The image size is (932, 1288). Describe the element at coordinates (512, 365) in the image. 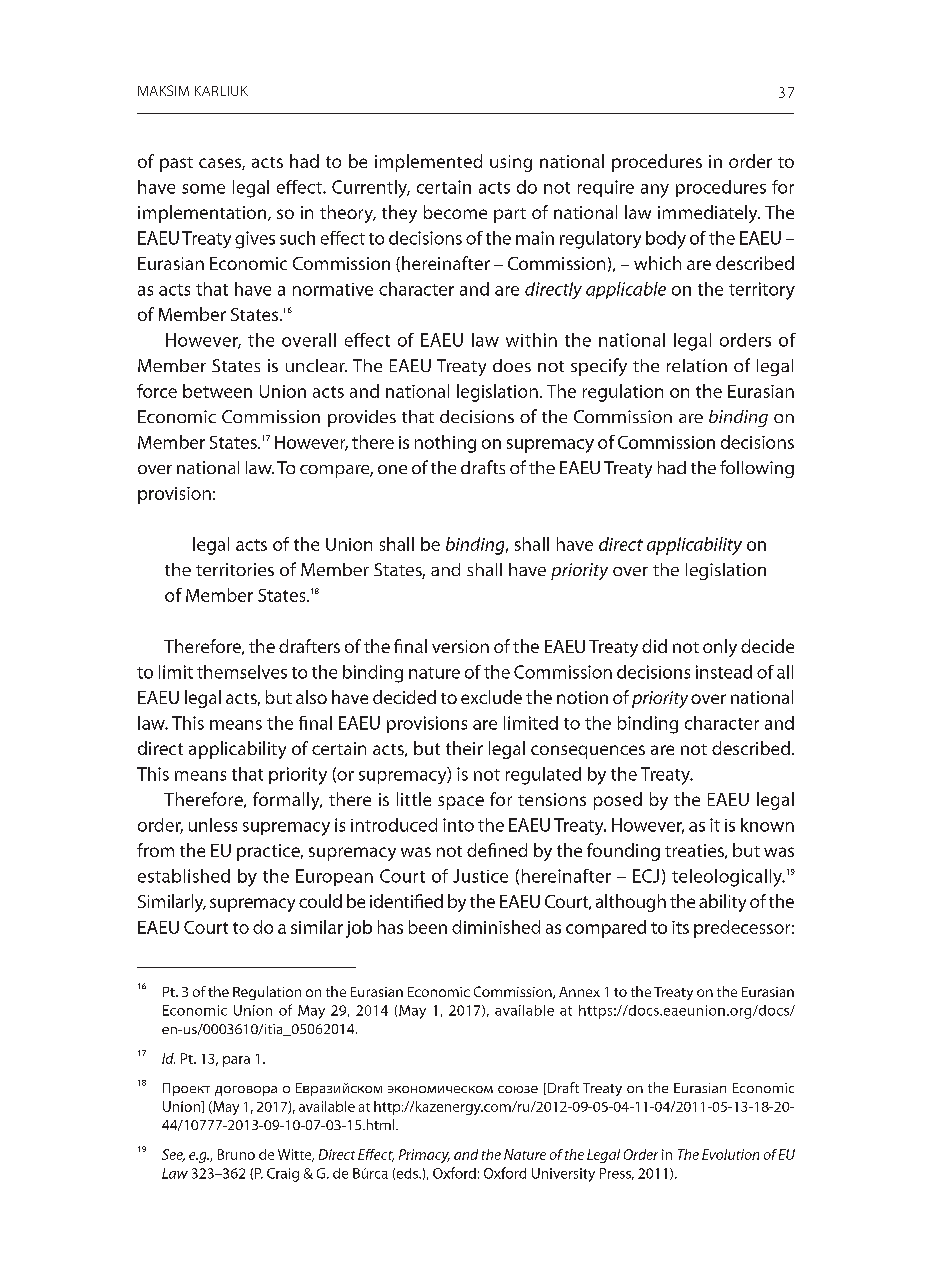

I see `does` at that location.
